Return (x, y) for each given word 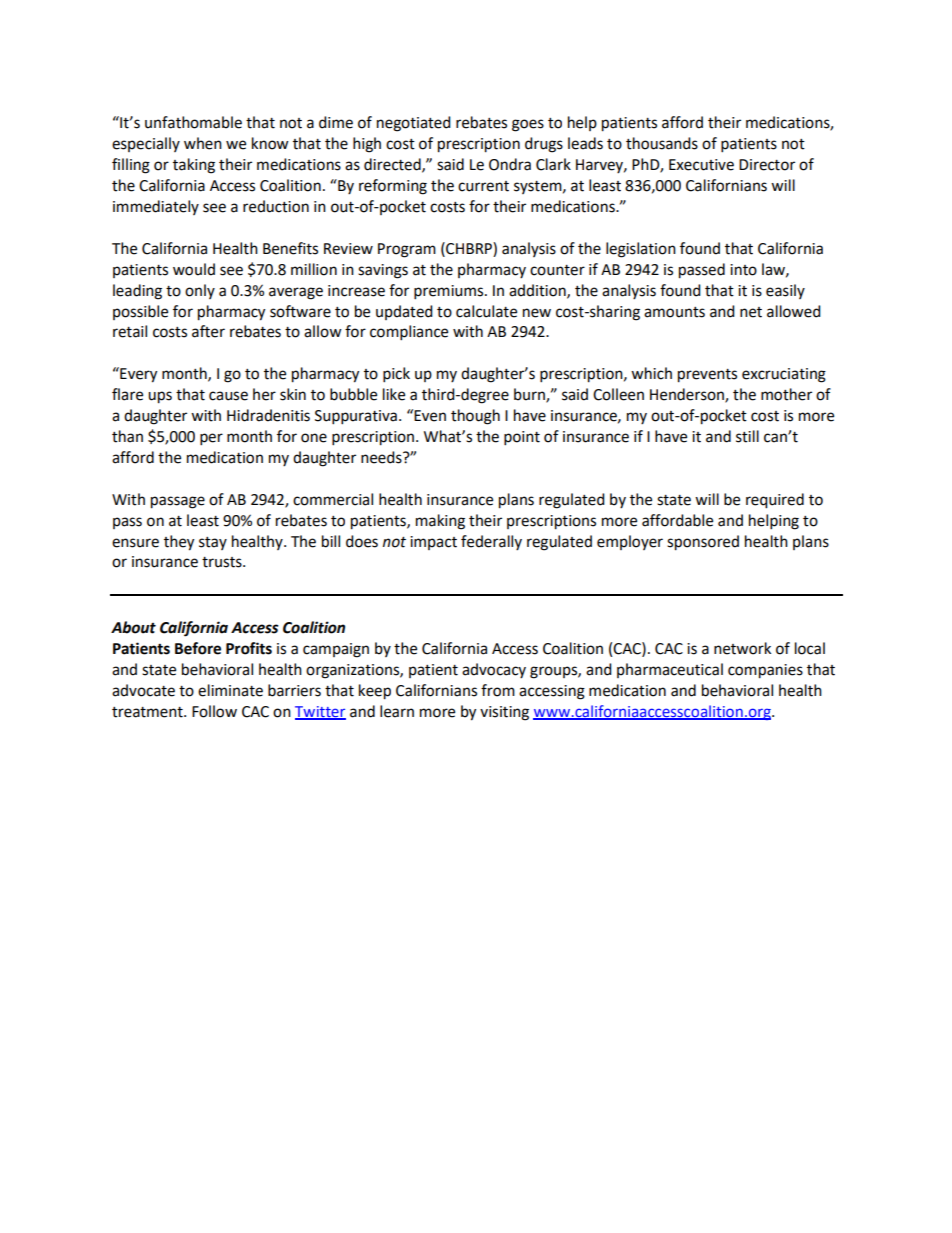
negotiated (414, 124)
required (775, 501)
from (498, 690)
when (203, 143)
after (208, 331)
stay (213, 543)
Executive (701, 165)
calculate (486, 311)
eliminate (230, 690)
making (440, 522)
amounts (674, 312)
